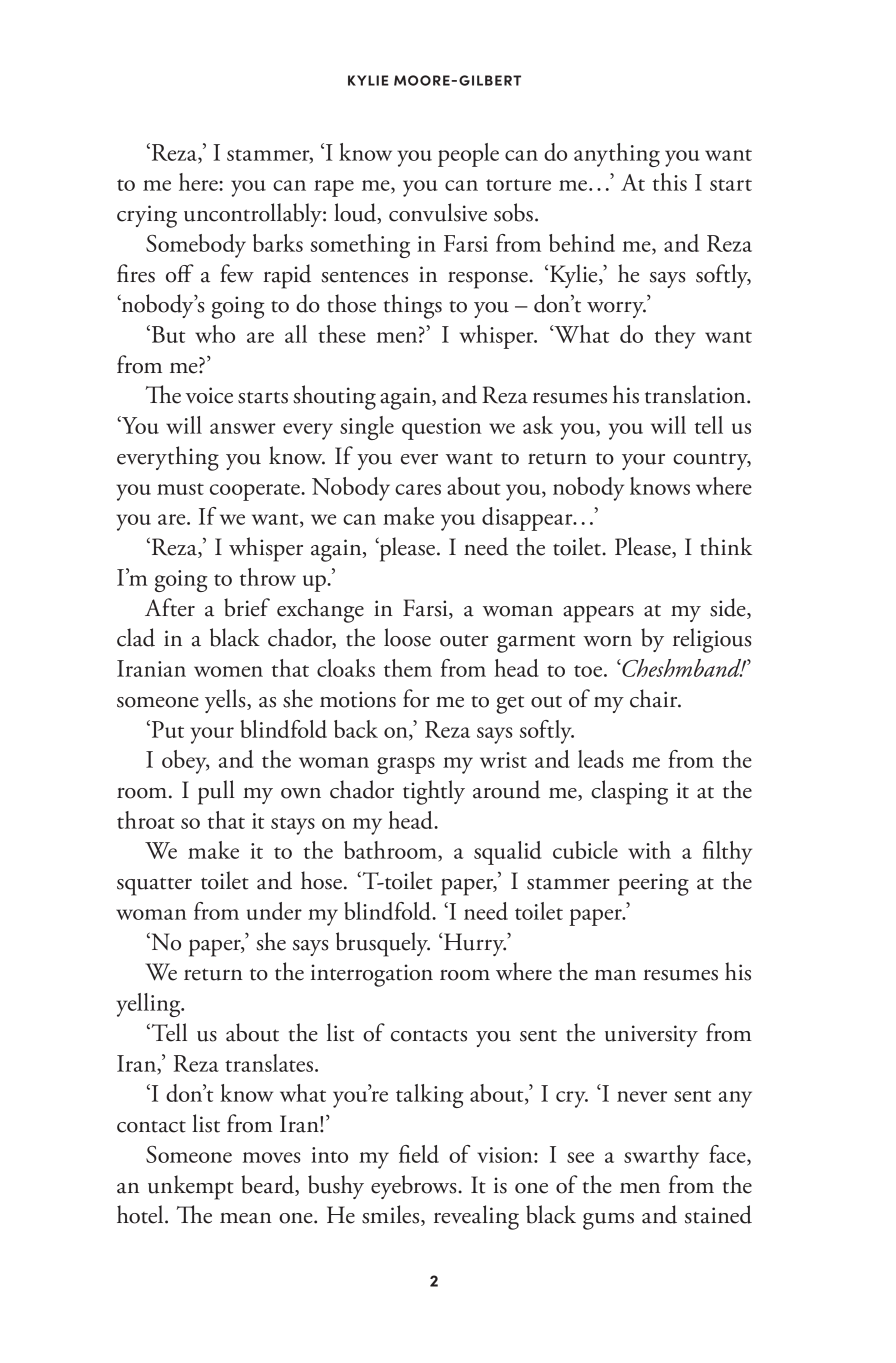  Describe the element at coordinates (607, 641) in the image. I see `worn` at that location.
